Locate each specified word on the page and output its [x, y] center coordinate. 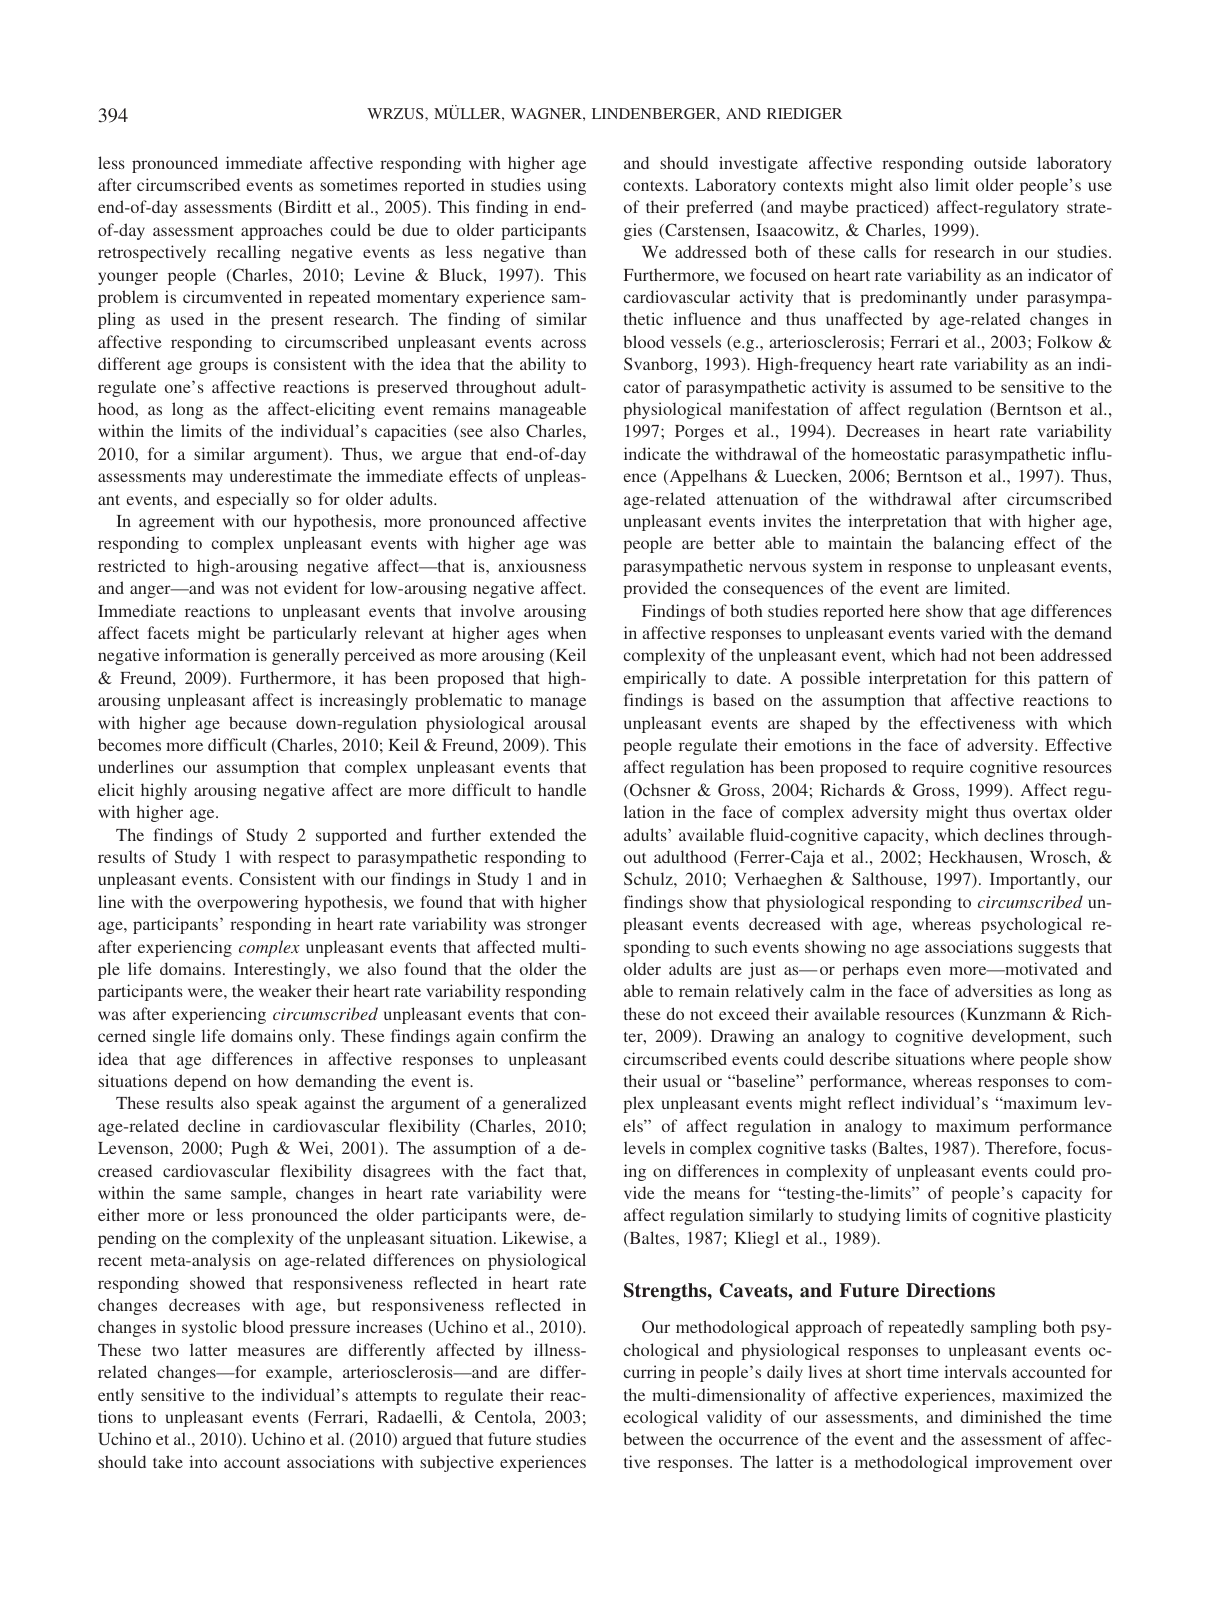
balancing [968, 544]
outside [1000, 162]
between [653, 1438]
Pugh [249, 1149]
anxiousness [542, 565]
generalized [544, 1104]
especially [252, 500]
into [203, 1461]
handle [562, 789]
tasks [848, 1147]
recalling [249, 253]
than [570, 251]
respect [304, 860]
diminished [1001, 1416]
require [938, 768]
